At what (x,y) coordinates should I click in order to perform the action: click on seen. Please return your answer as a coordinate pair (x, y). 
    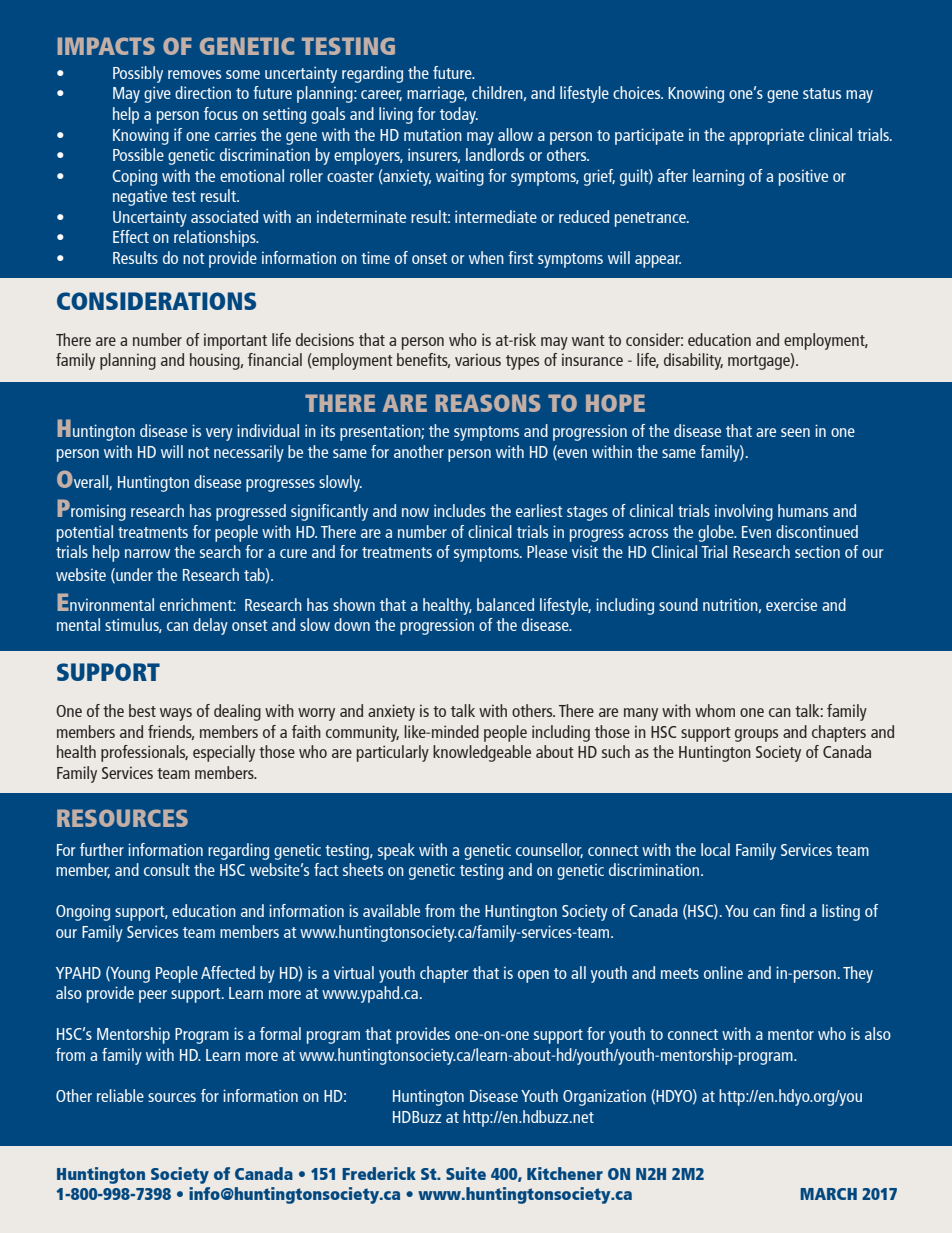
    Looking at the image, I should click on (795, 432).
